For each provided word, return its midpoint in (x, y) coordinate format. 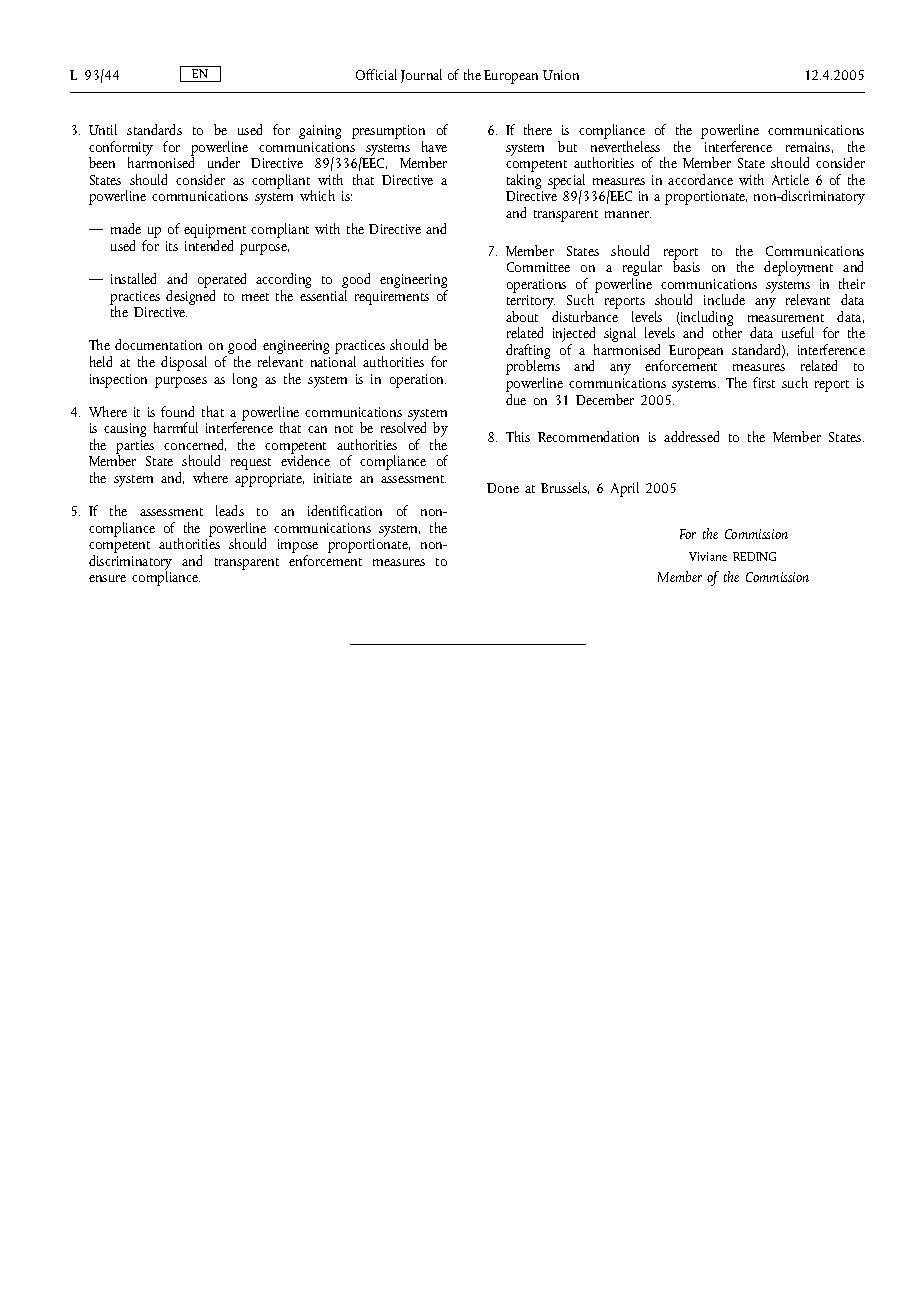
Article (790, 179)
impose (298, 547)
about (522, 316)
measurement (786, 318)
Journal (421, 76)
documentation (158, 344)
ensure (107, 578)
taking (524, 183)
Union (561, 75)
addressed (691, 436)
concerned (195, 445)
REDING (754, 556)
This (518, 436)
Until (103, 129)
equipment (215, 232)
